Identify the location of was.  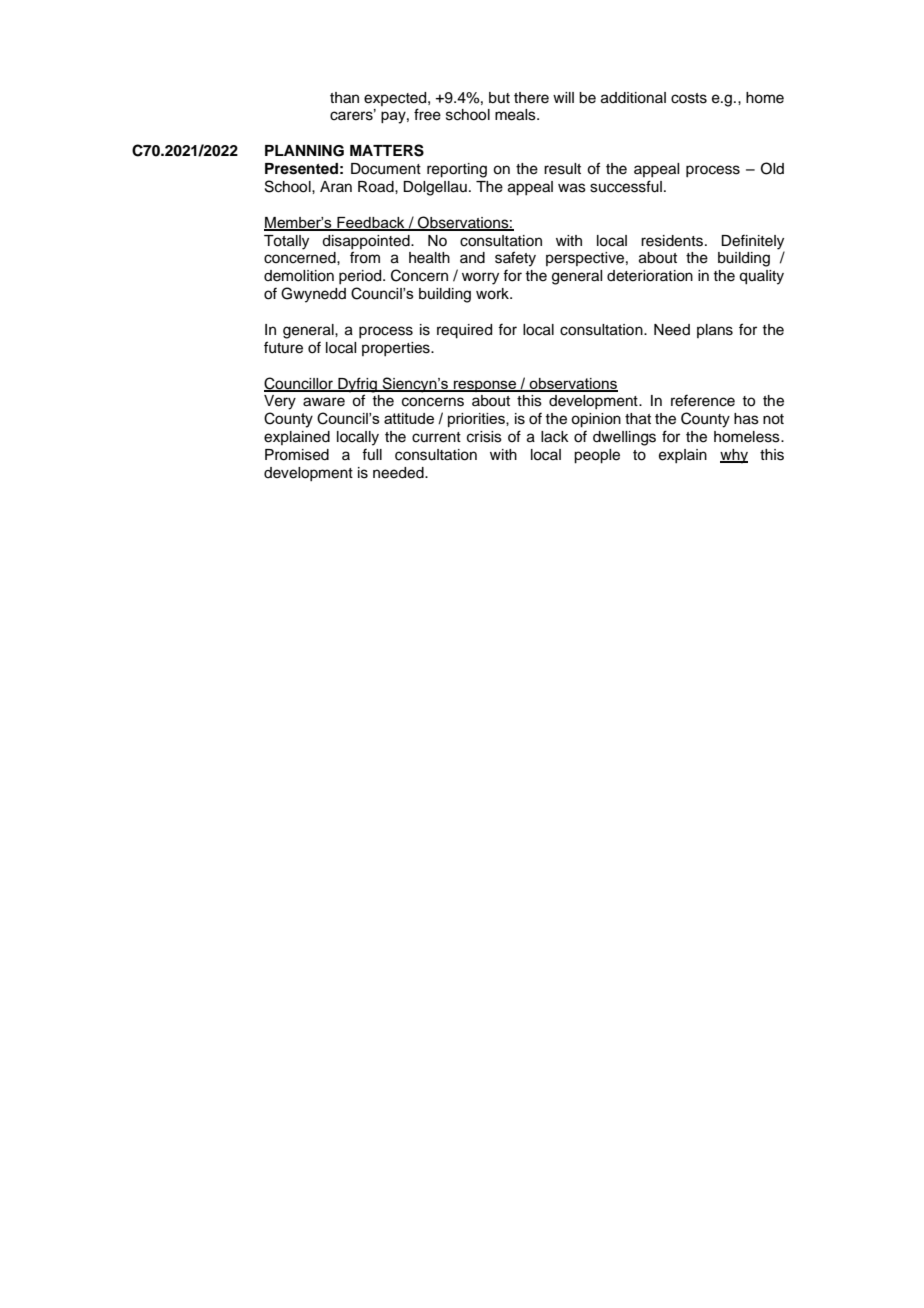
(572, 188).
